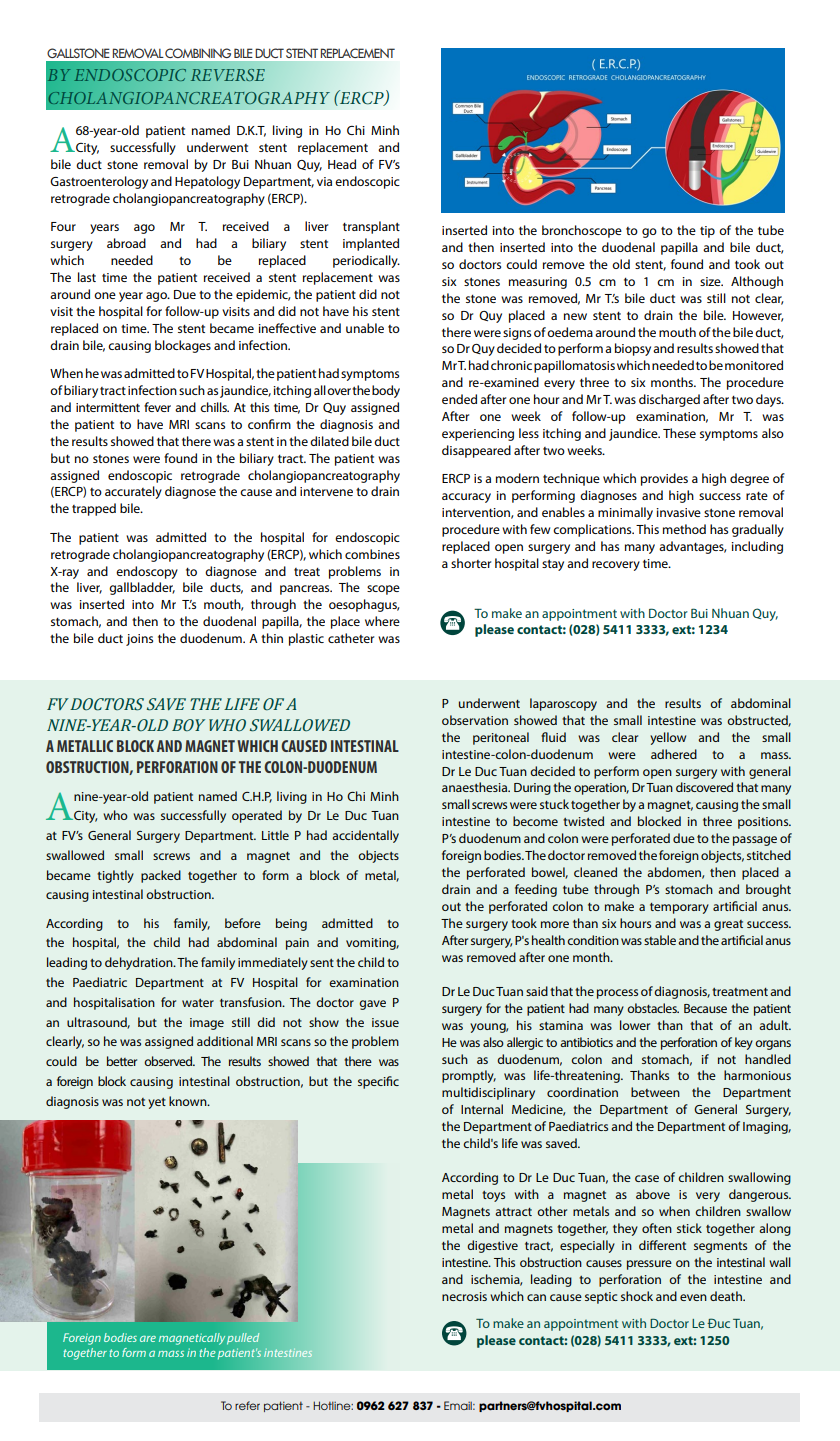 The height and width of the screenshot is (1441, 840). What do you see at coordinates (668, 738) in the screenshot?
I see `yellow` at bounding box center [668, 738].
